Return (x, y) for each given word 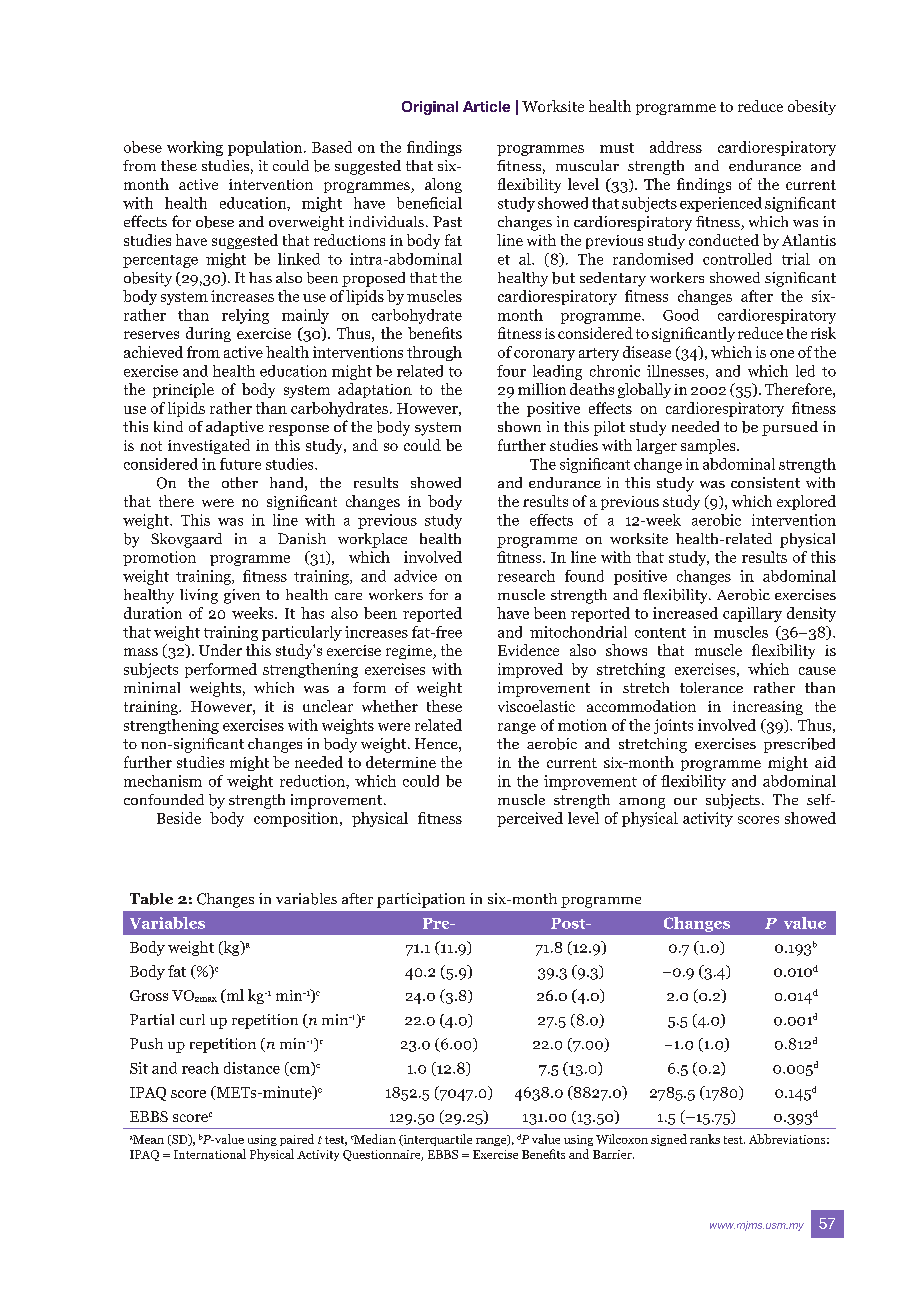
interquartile (436, 1140)
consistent (765, 482)
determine (401, 762)
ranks (705, 1139)
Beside (179, 818)
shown (519, 426)
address (676, 147)
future (240, 464)
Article (486, 106)
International (210, 1154)
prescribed (799, 745)
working (195, 148)
